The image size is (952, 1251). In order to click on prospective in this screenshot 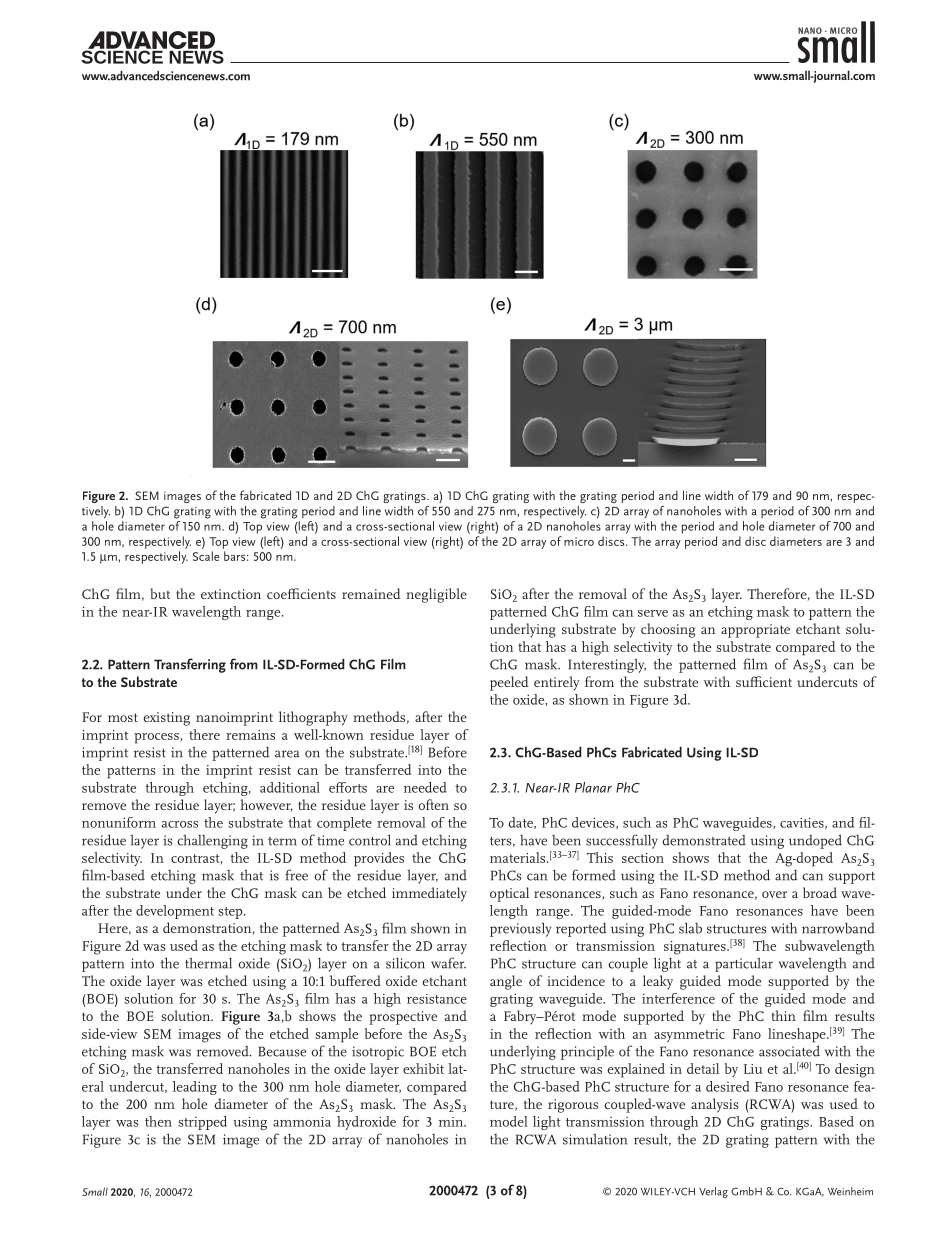, I will do `click(403, 1018)`.
